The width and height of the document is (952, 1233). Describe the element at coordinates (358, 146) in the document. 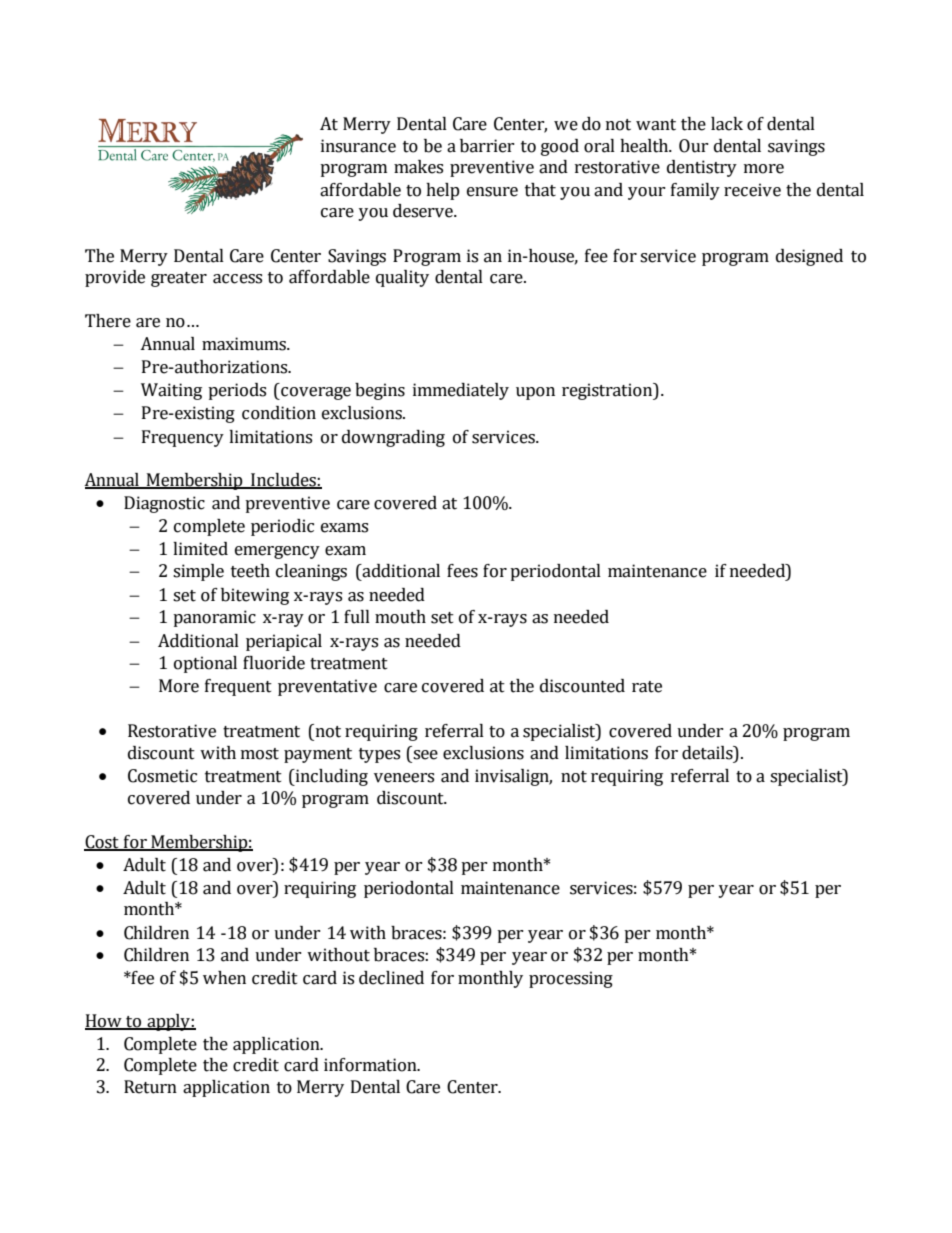

I see `insurance` at that location.
